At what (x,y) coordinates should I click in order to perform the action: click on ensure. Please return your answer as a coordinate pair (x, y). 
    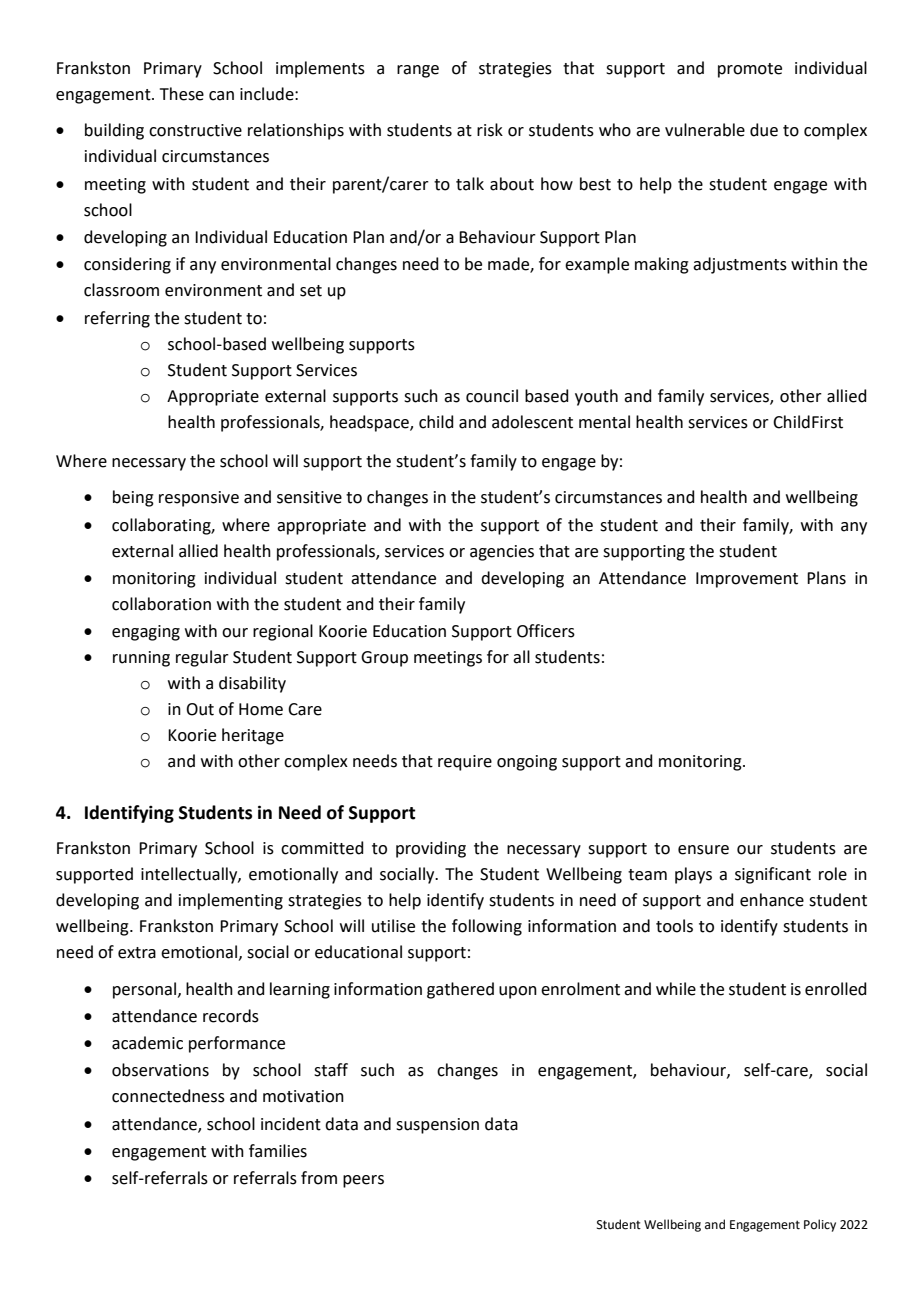
    Looking at the image, I should click on (703, 850).
